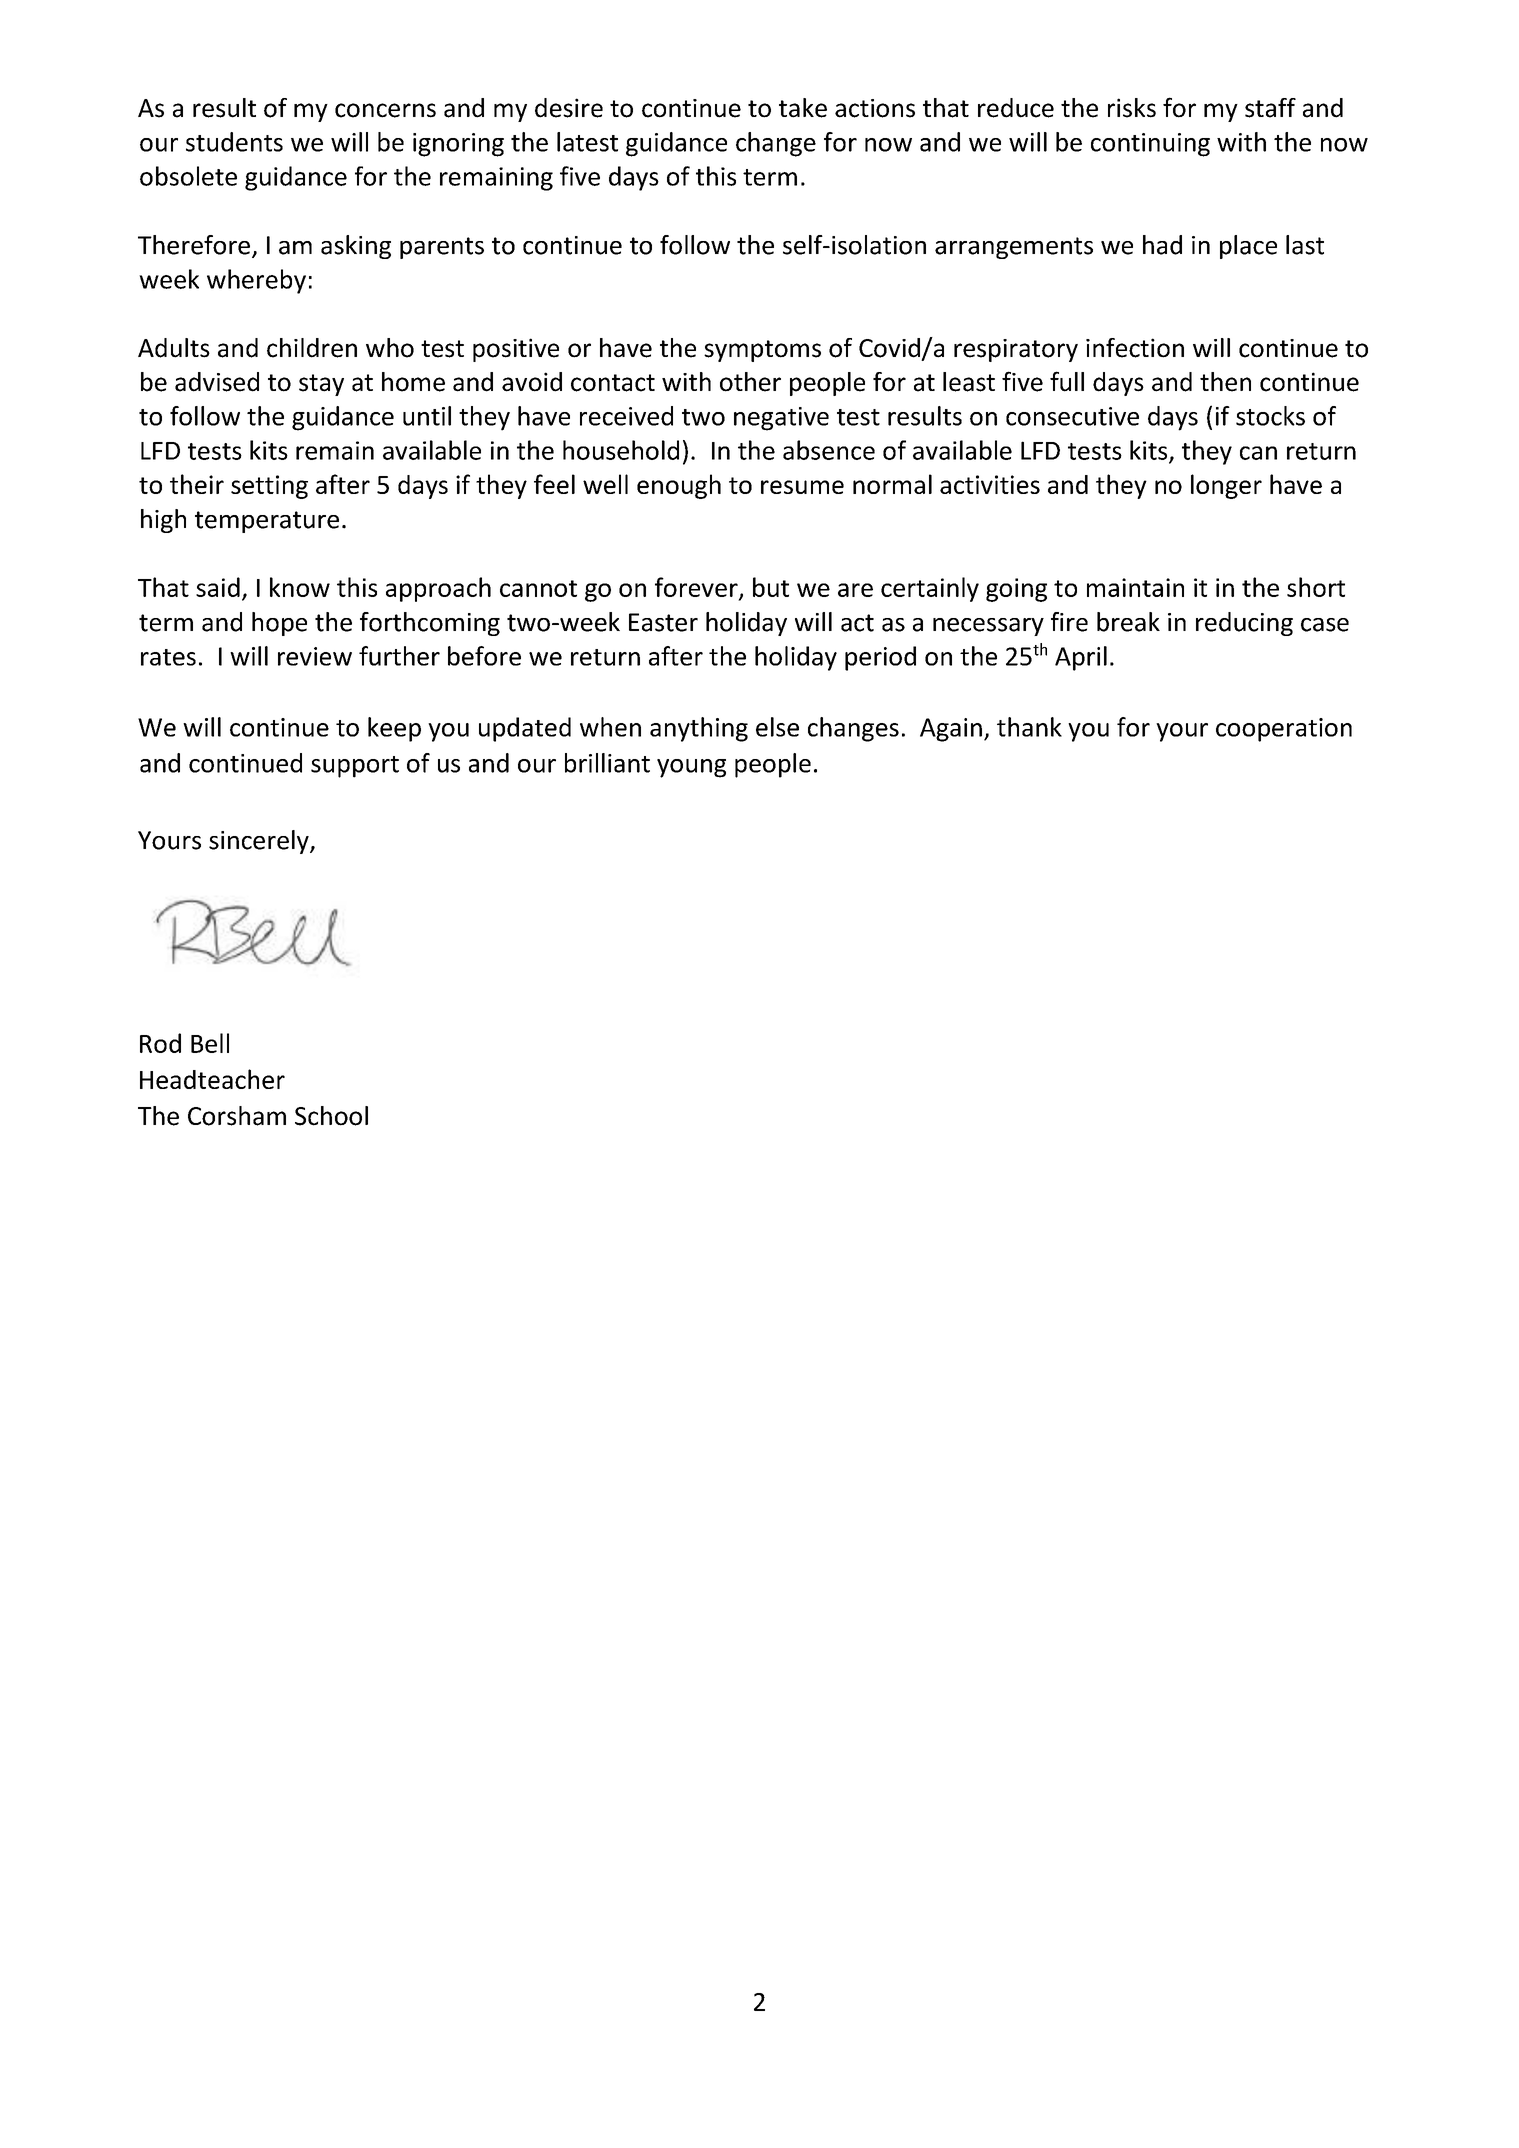 Image resolution: width=1519 pixels, height=2148 pixels. Describe the element at coordinates (355, 767) in the screenshot. I see `support` at that location.
